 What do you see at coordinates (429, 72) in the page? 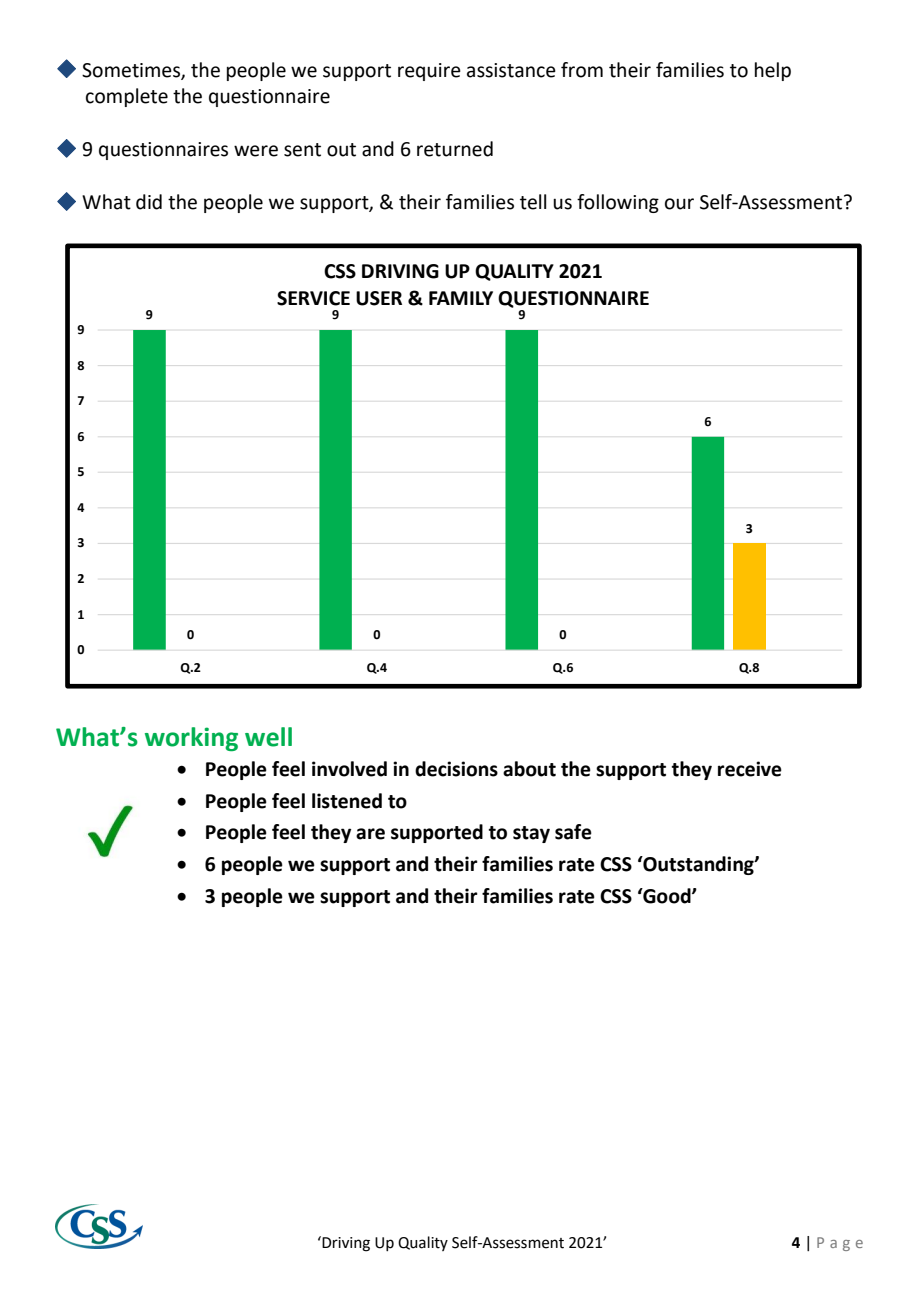
I see `require` at bounding box center [429, 72].
